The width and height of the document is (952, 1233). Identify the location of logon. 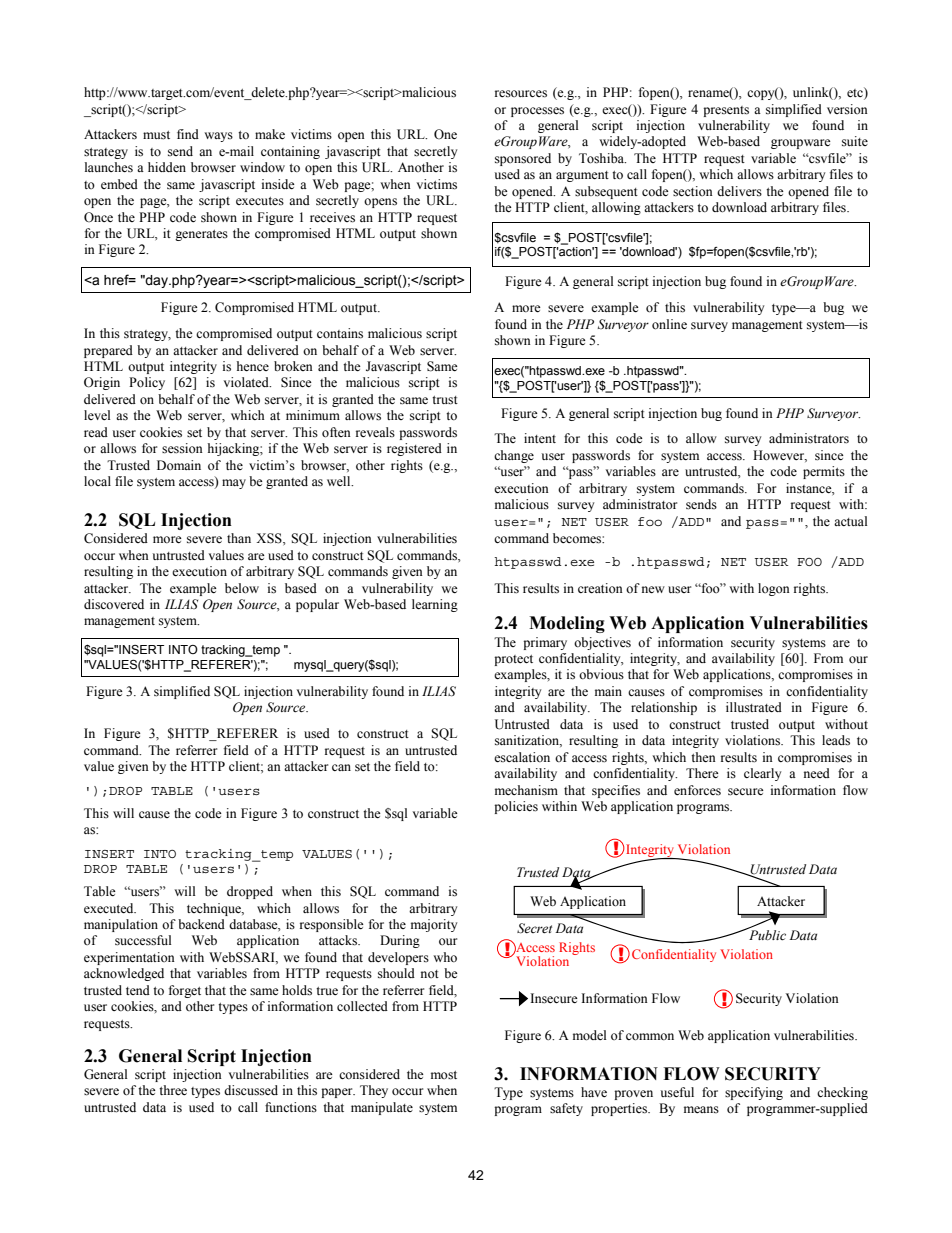
(774, 589).
